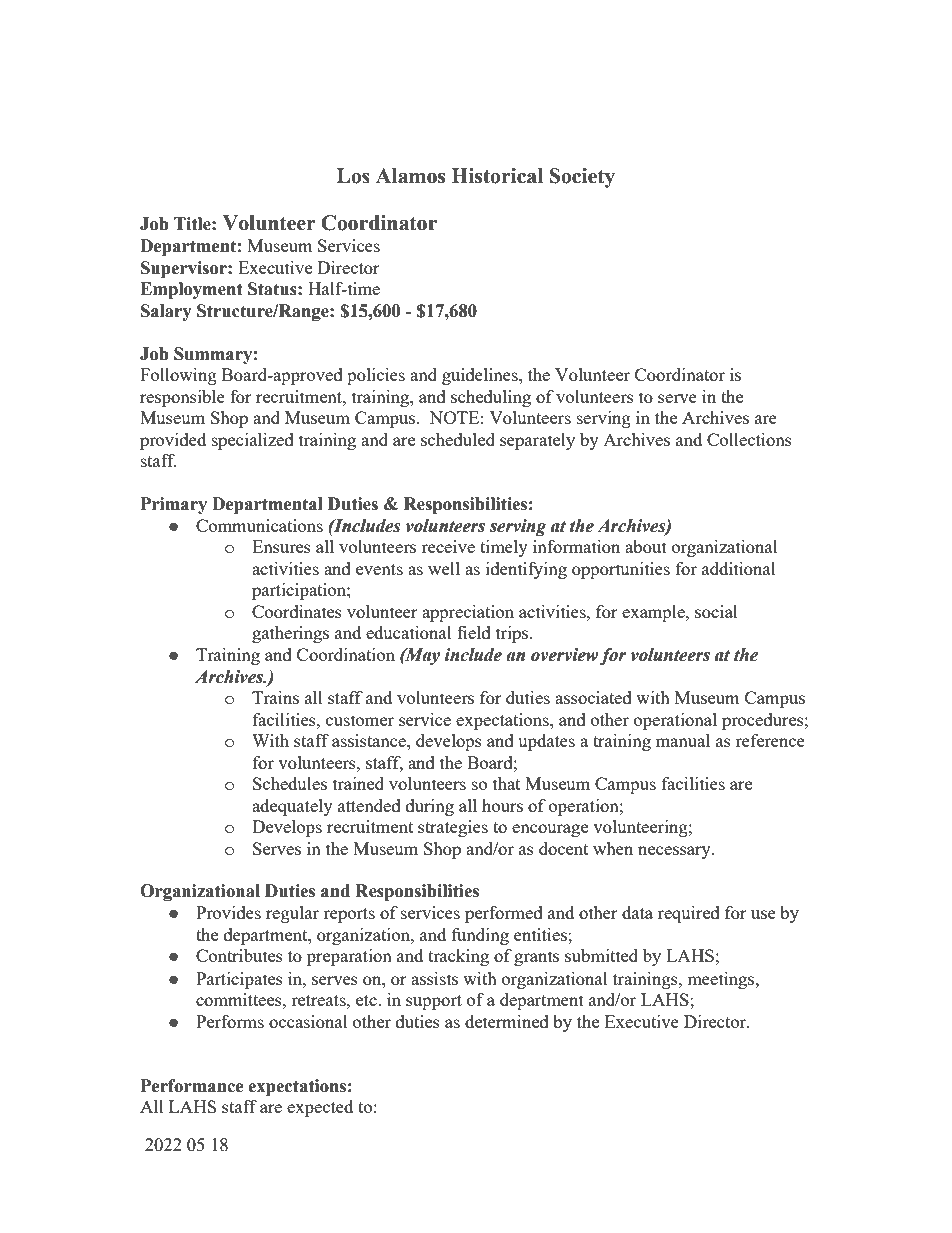 The width and height of the screenshot is (952, 1233). Describe the element at coordinates (506, 783) in the screenshot. I see `that` at that location.
